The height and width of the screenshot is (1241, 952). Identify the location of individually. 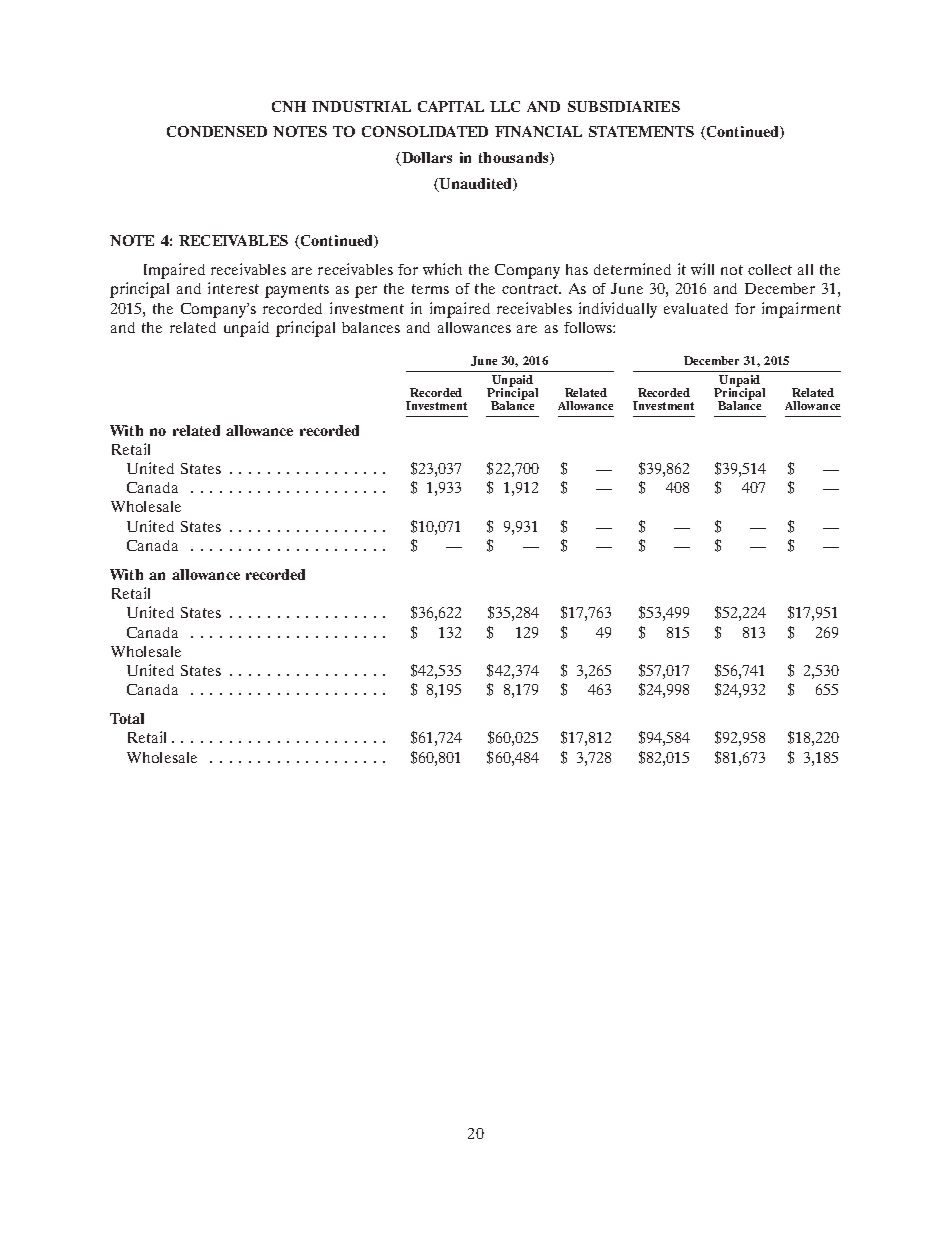
(618, 310).
